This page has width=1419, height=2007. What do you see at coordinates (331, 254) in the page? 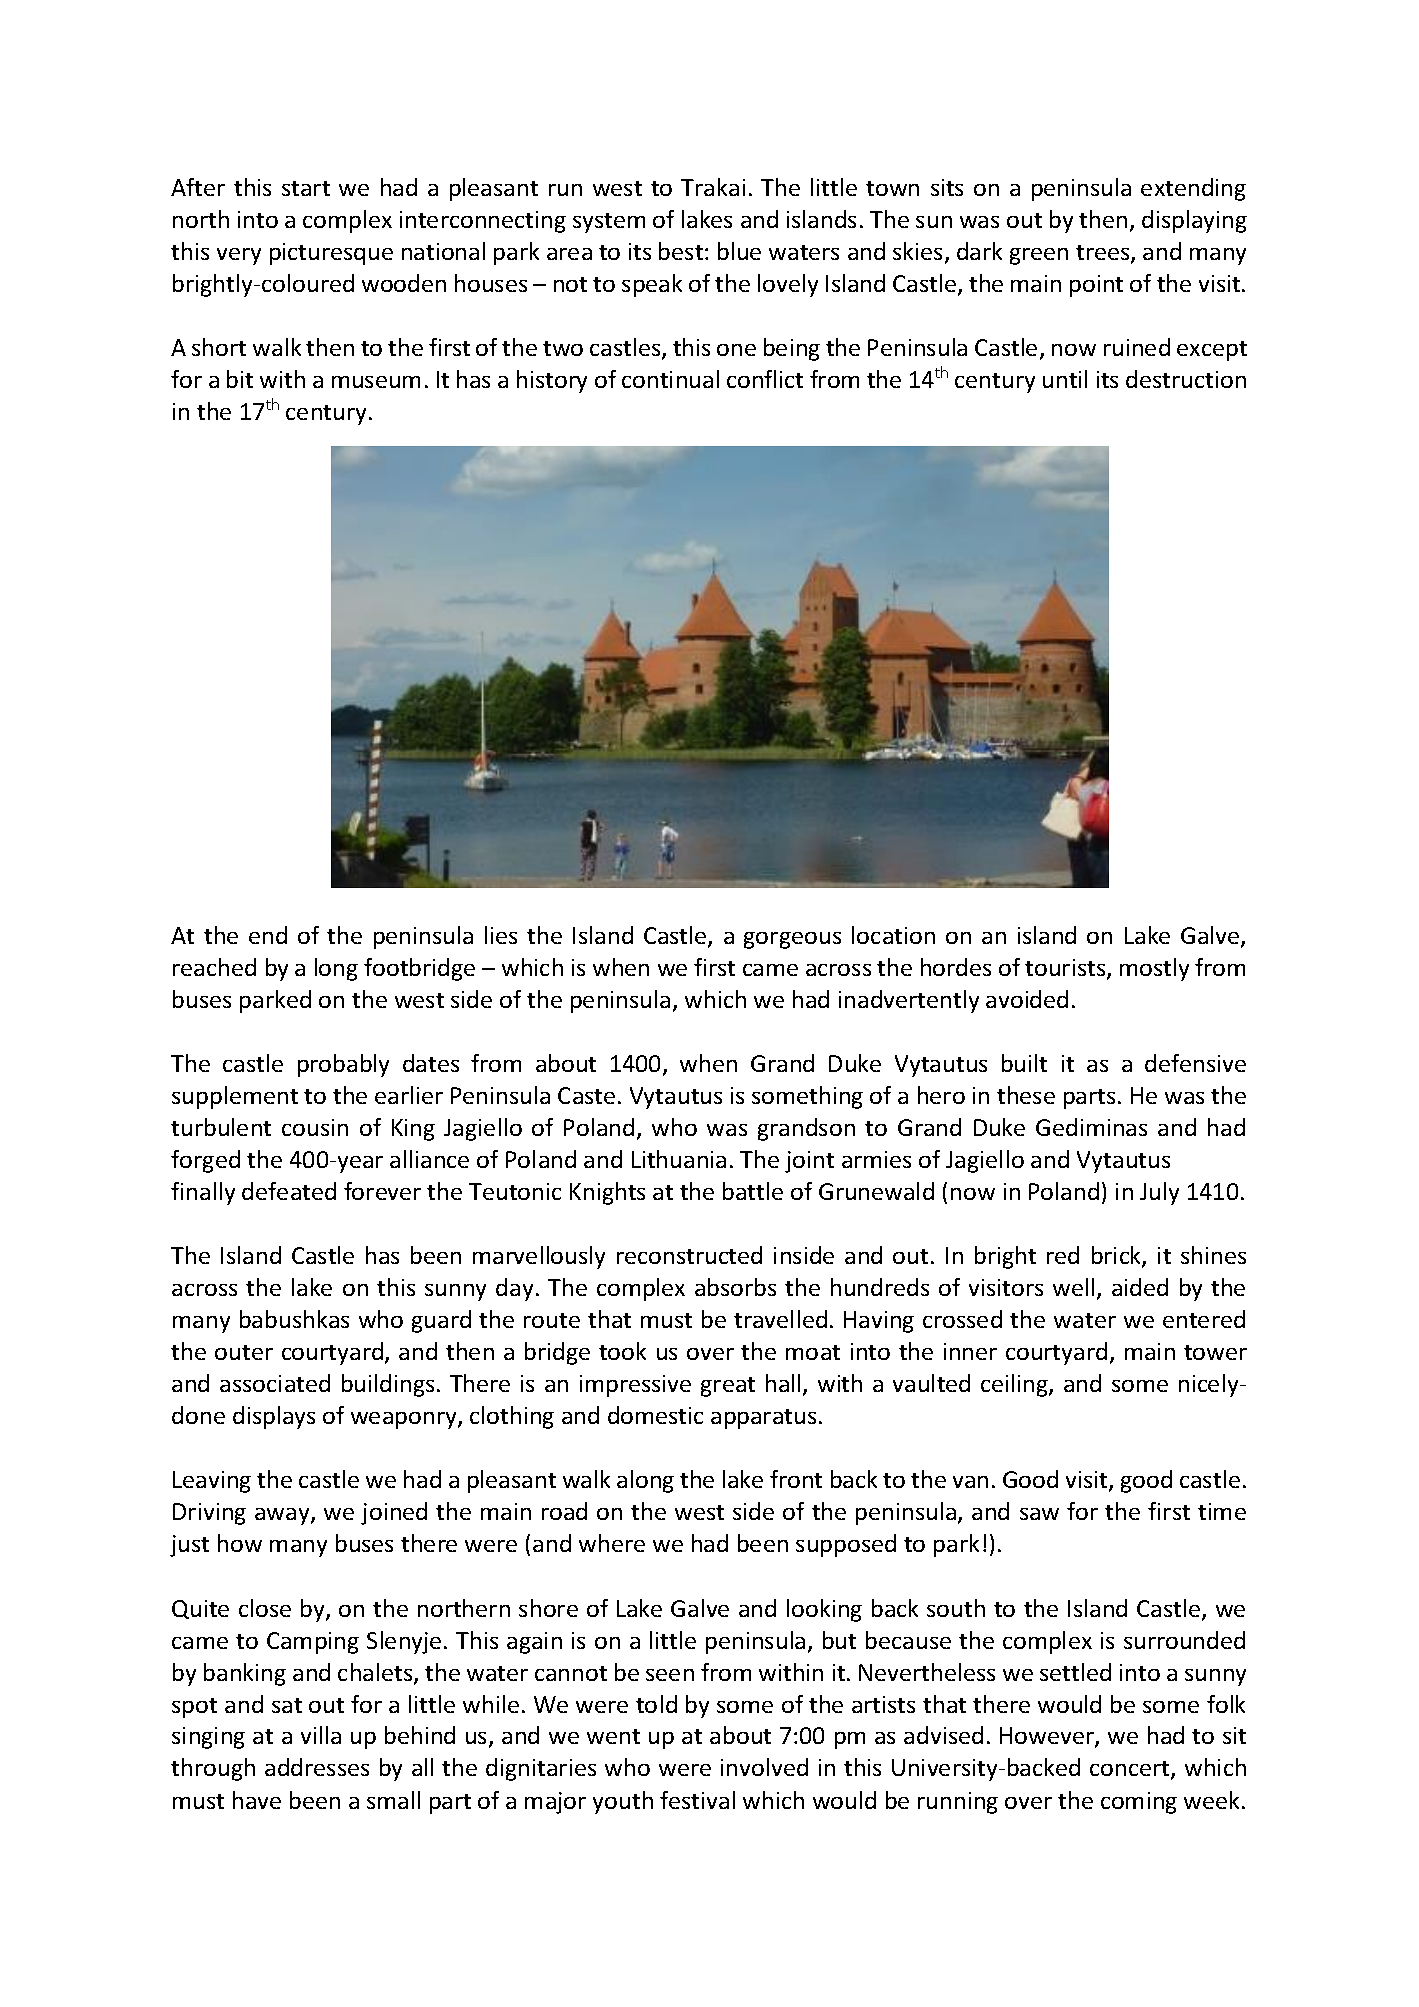
I see `picturesque` at bounding box center [331, 254].
